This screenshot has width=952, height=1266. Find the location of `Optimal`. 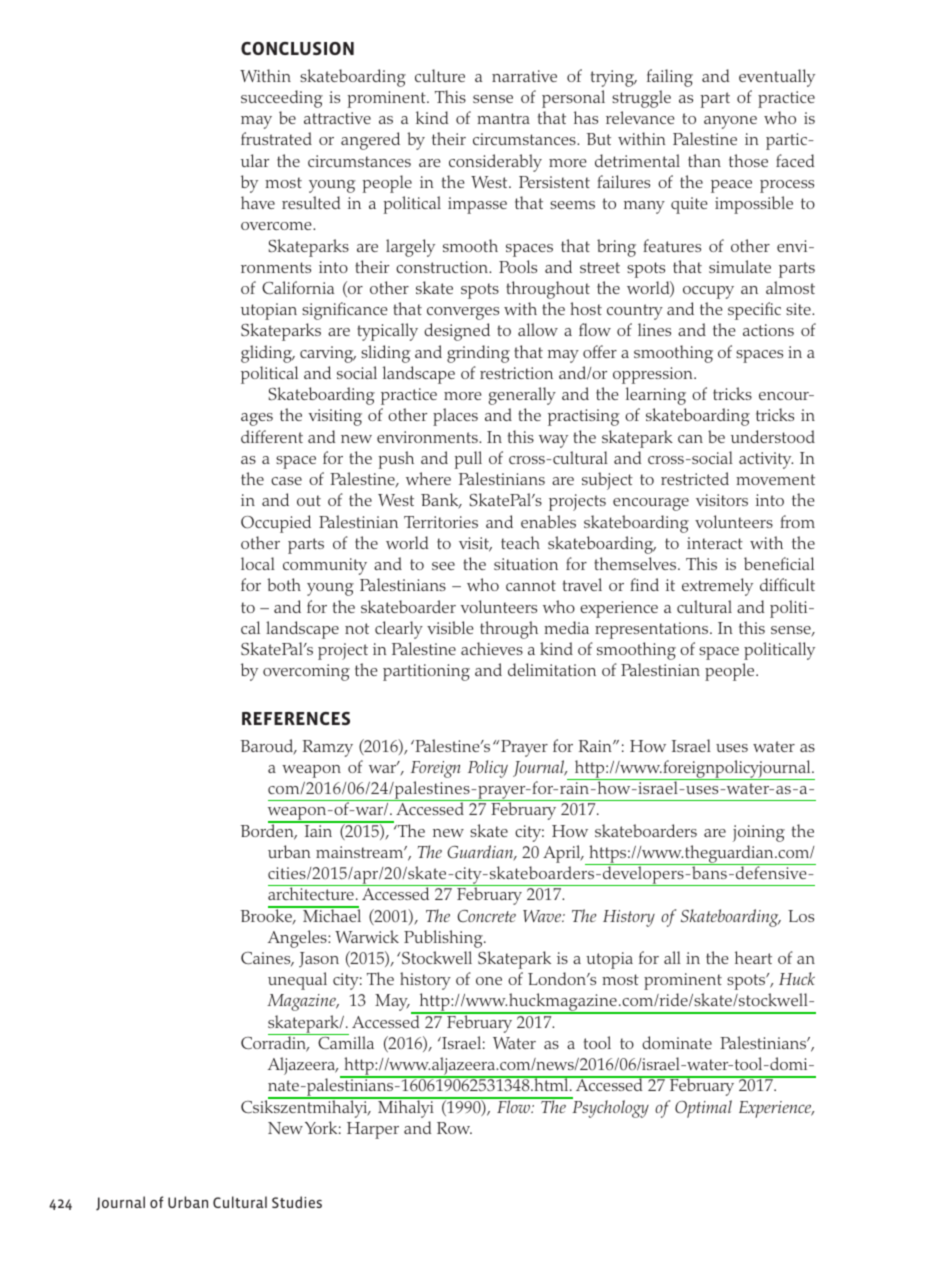

Optimal is located at coordinates (703, 1109).
